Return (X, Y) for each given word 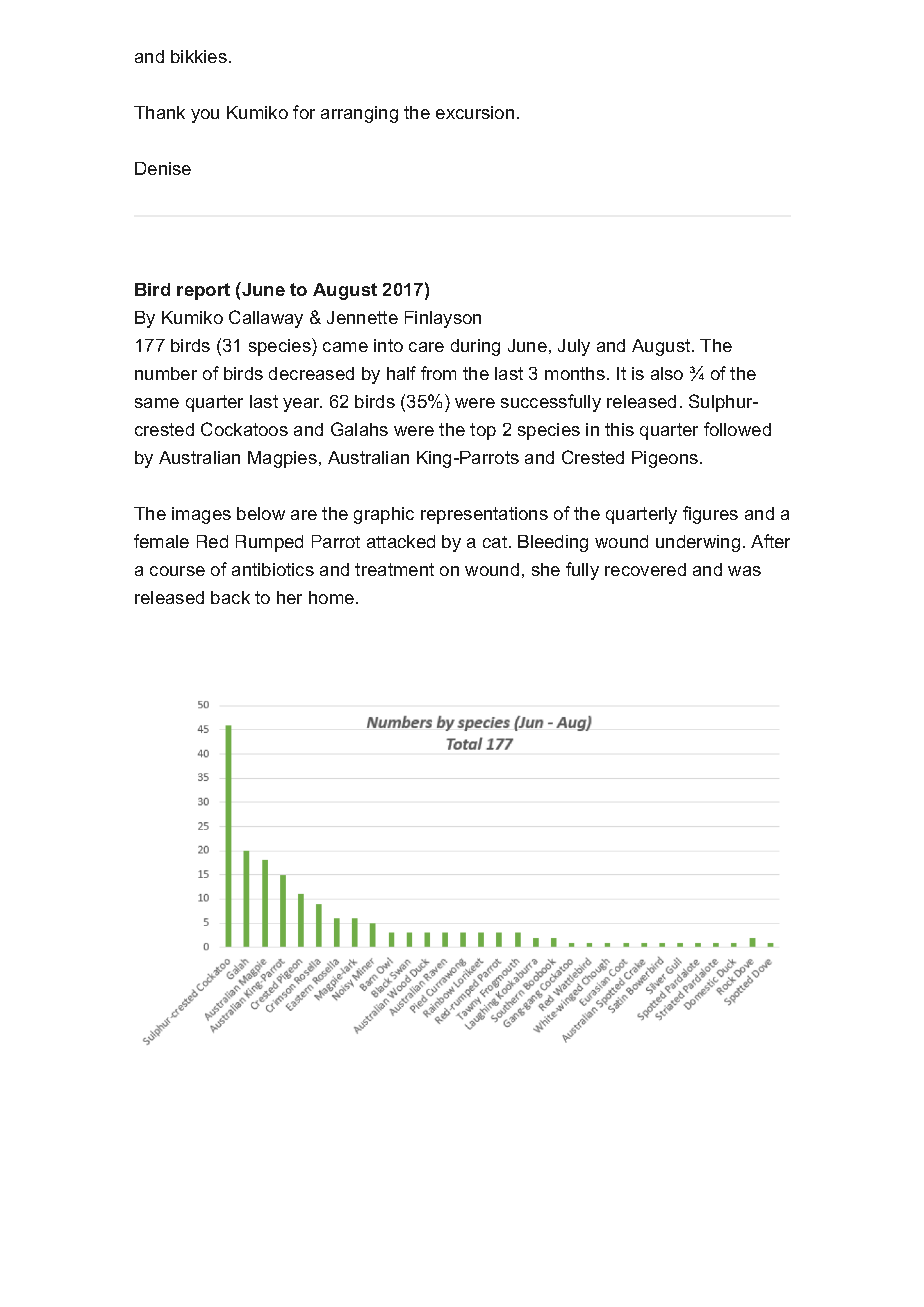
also (667, 373)
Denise (163, 168)
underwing (698, 543)
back (230, 597)
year (302, 405)
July (574, 347)
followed (737, 429)
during (475, 347)
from (438, 373)
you (205, 116)
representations (484, 515)
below (261, 513)
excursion (475, 112)
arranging (359, 114)
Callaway (266, 319)
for (304, 112)
